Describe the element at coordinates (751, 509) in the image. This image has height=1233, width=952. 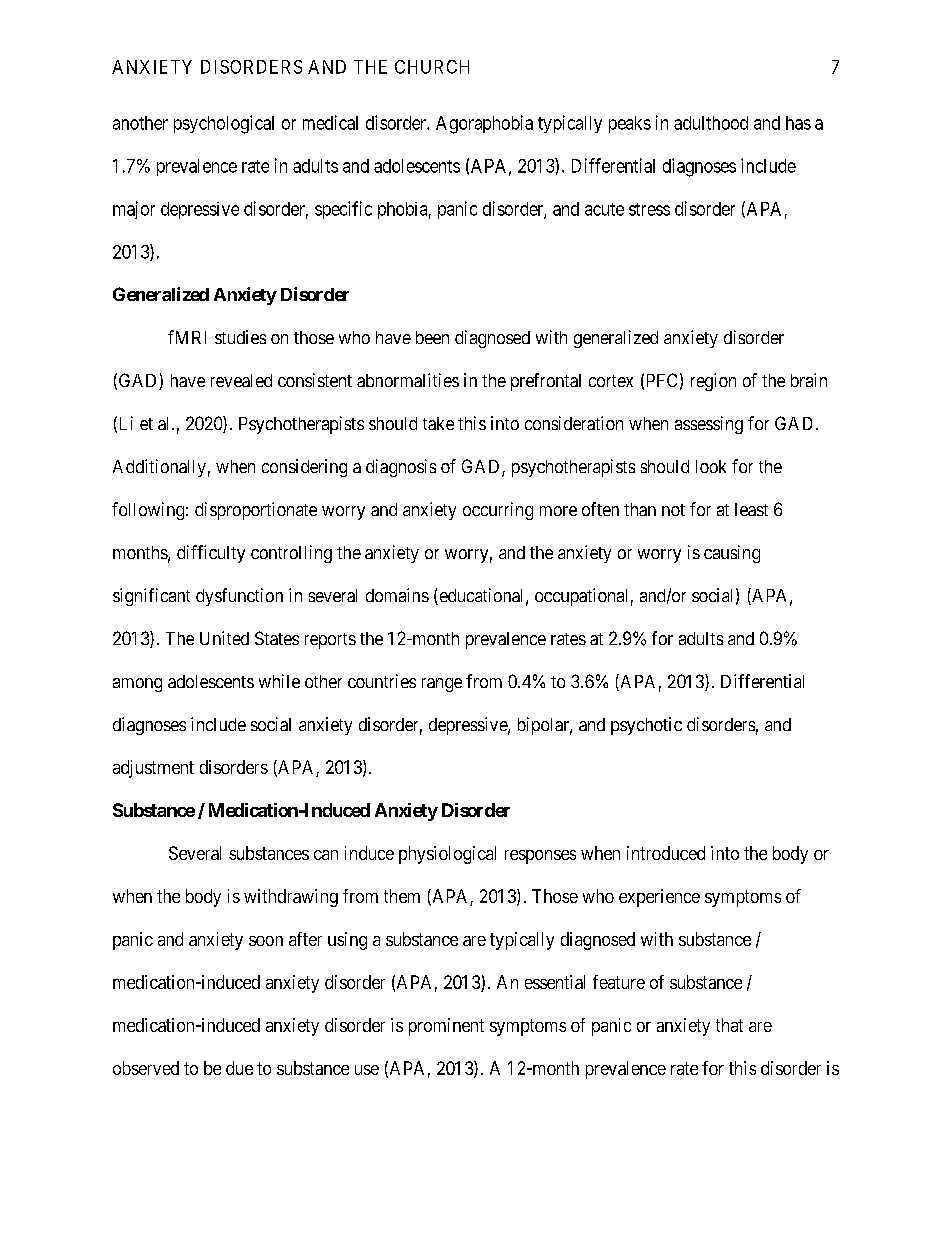
I see `least` at that location.
